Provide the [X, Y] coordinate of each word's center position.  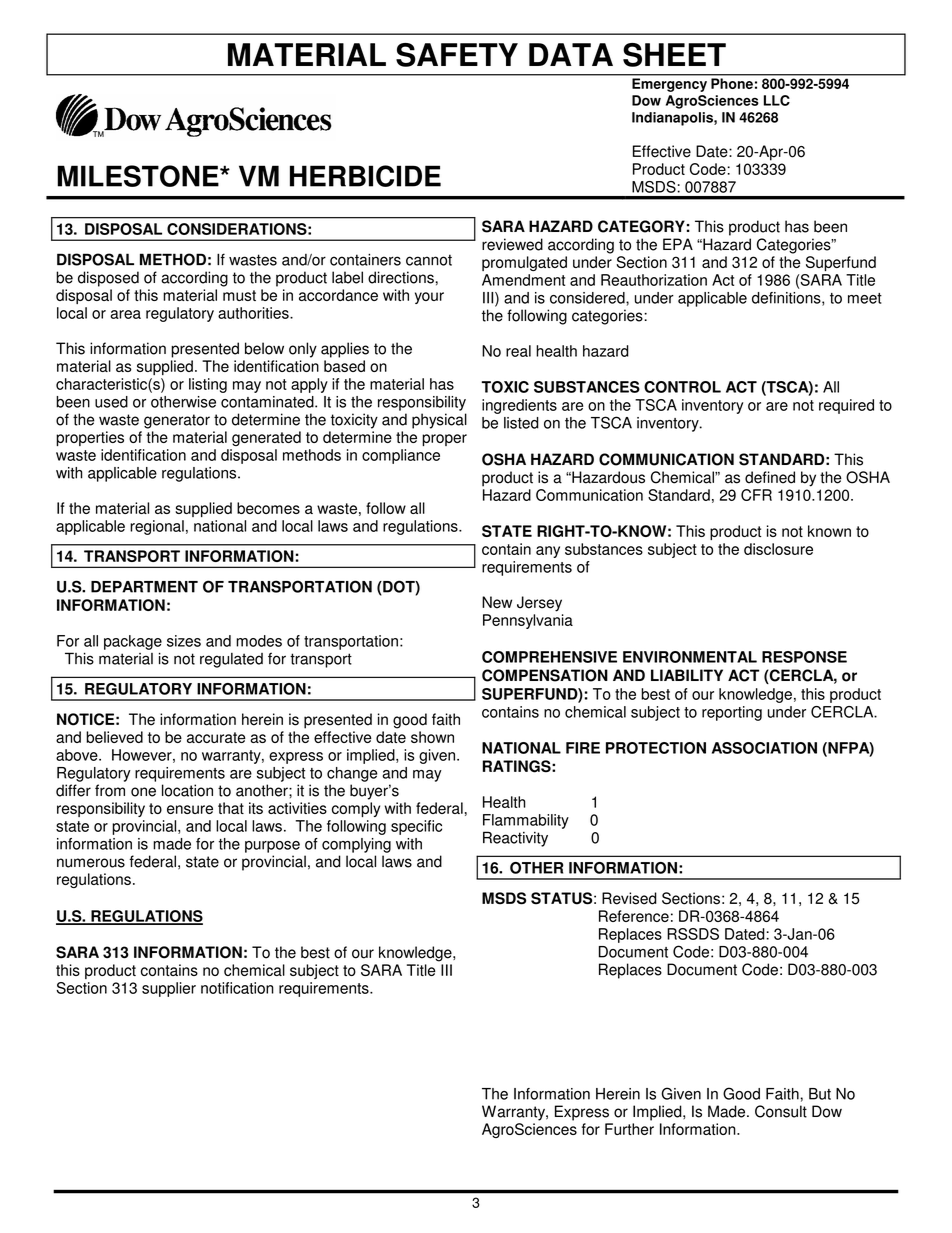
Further [629, 1129]
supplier [169, 989]
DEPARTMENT [144, 587]
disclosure [778, 549]
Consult [781, 1111]
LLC [777, 100]
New [497, 602]
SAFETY [457, 55]
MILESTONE [139, 176]
